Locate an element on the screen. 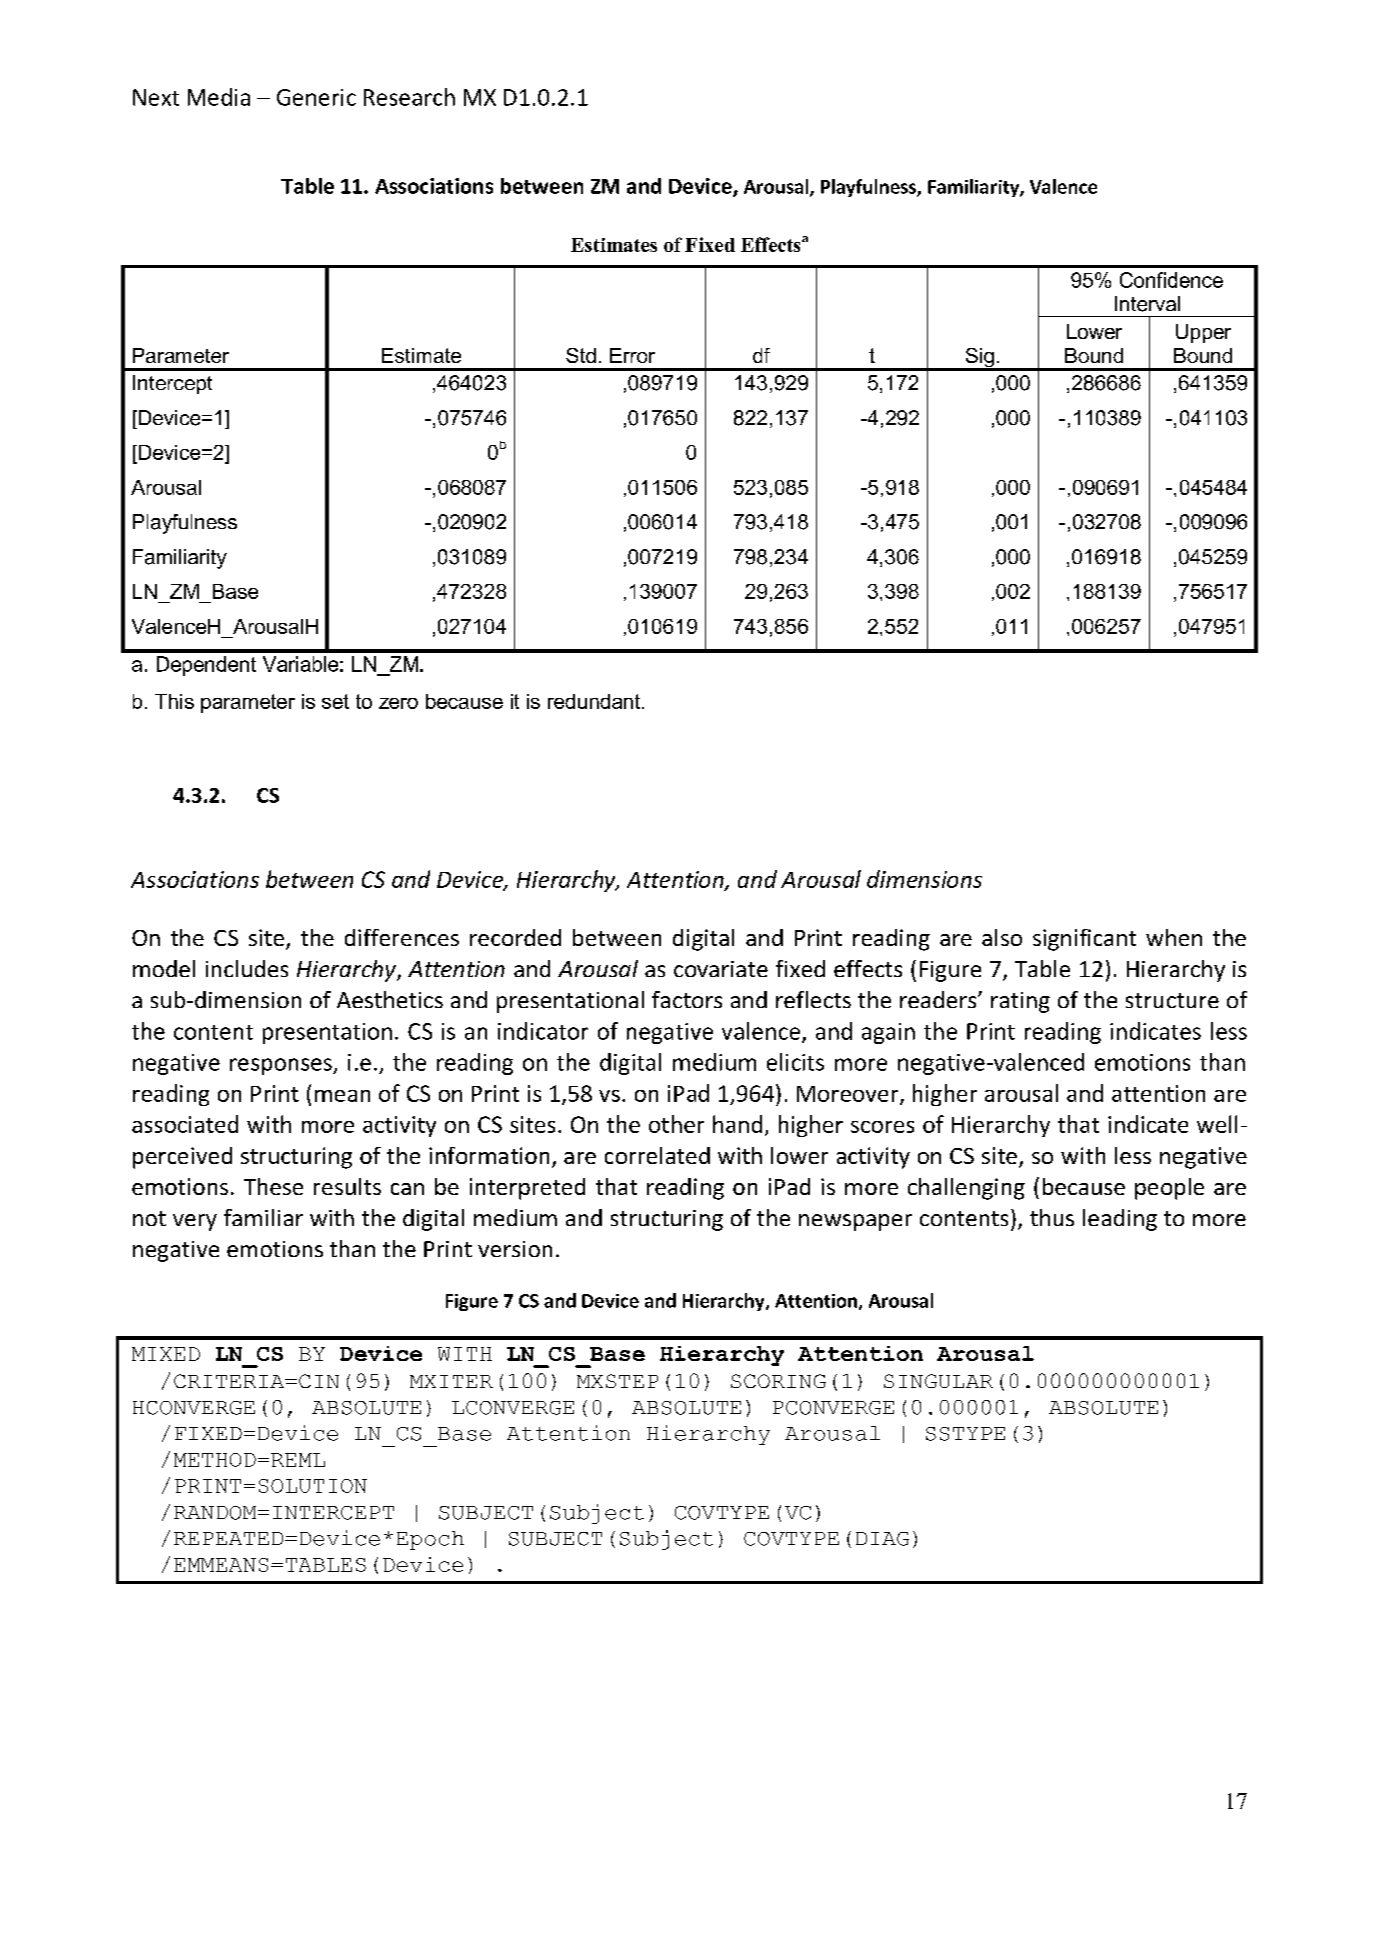  MIXED is located at coordinates (166, 1354).
